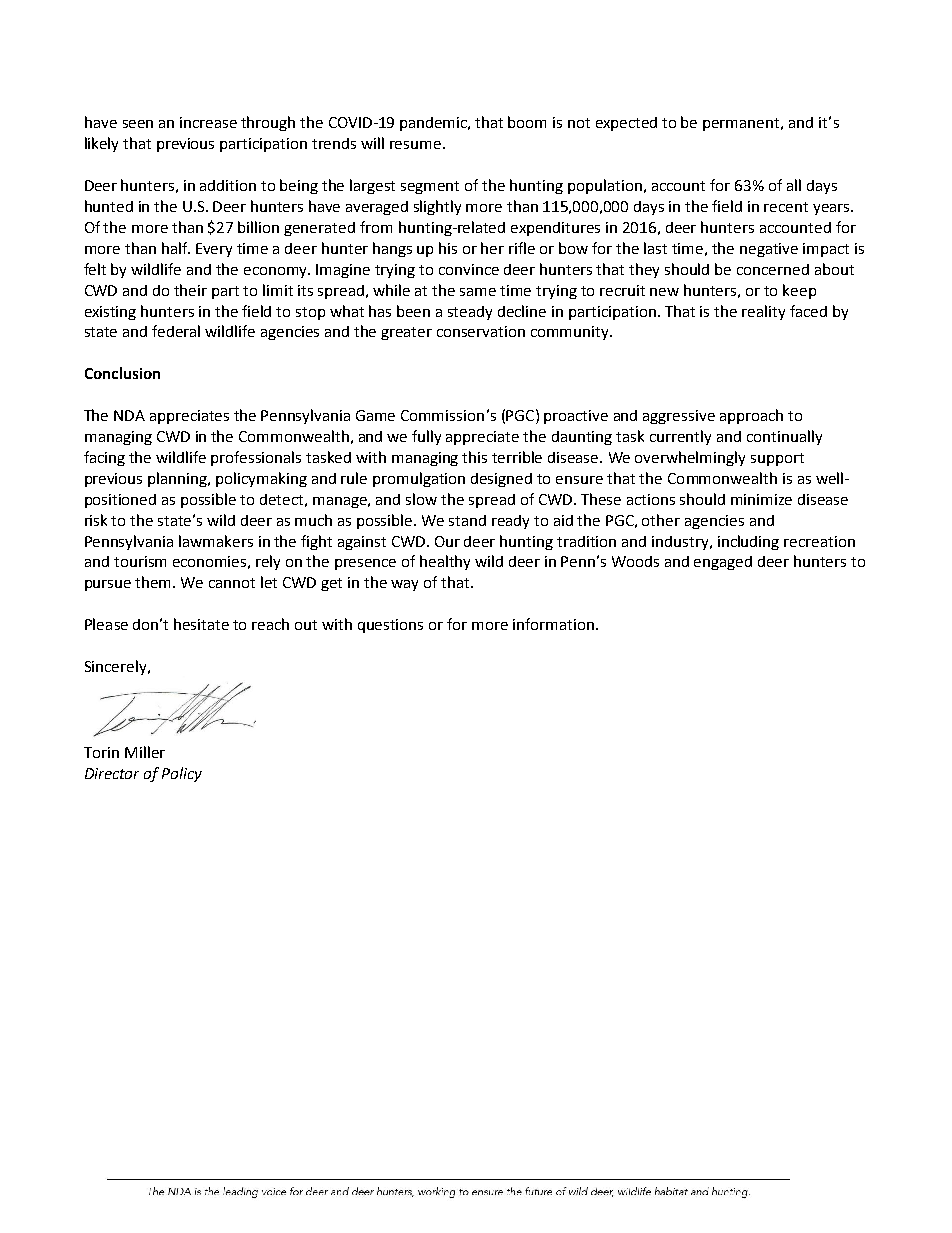 The height and width of the screenshot is (1233, 952). Describe the element at coordinates (626, 124) in the screenshot. I see `expected` at that location.
